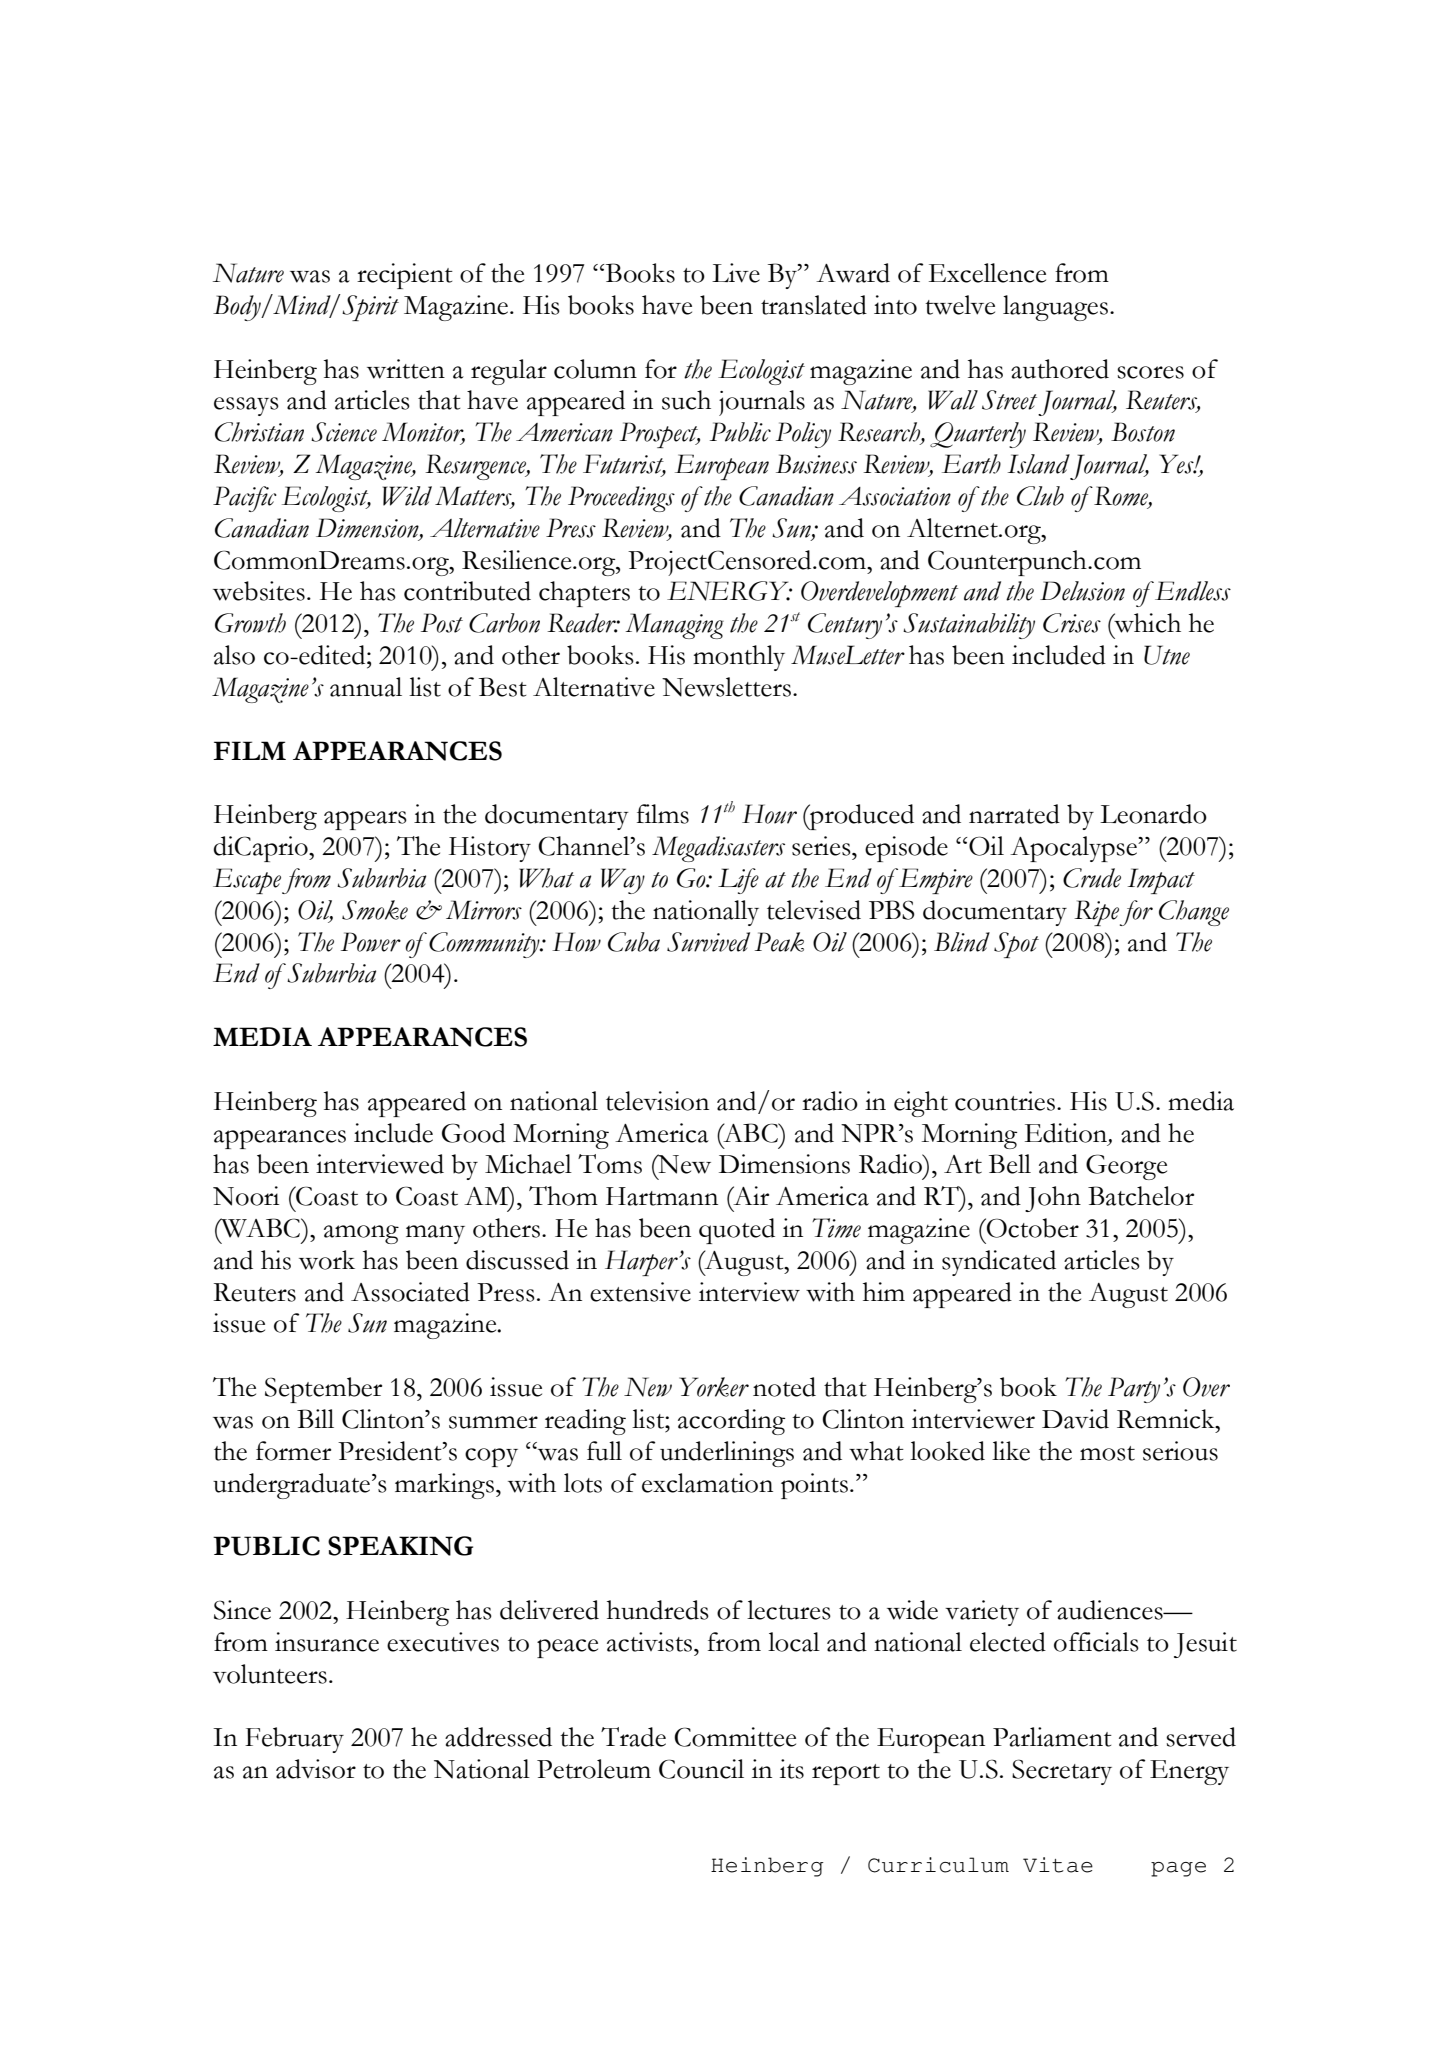  What do you see at coordinates (1096, 913) in the screenshot?
I see `Ripe` at bounding box center [1096, 913].
